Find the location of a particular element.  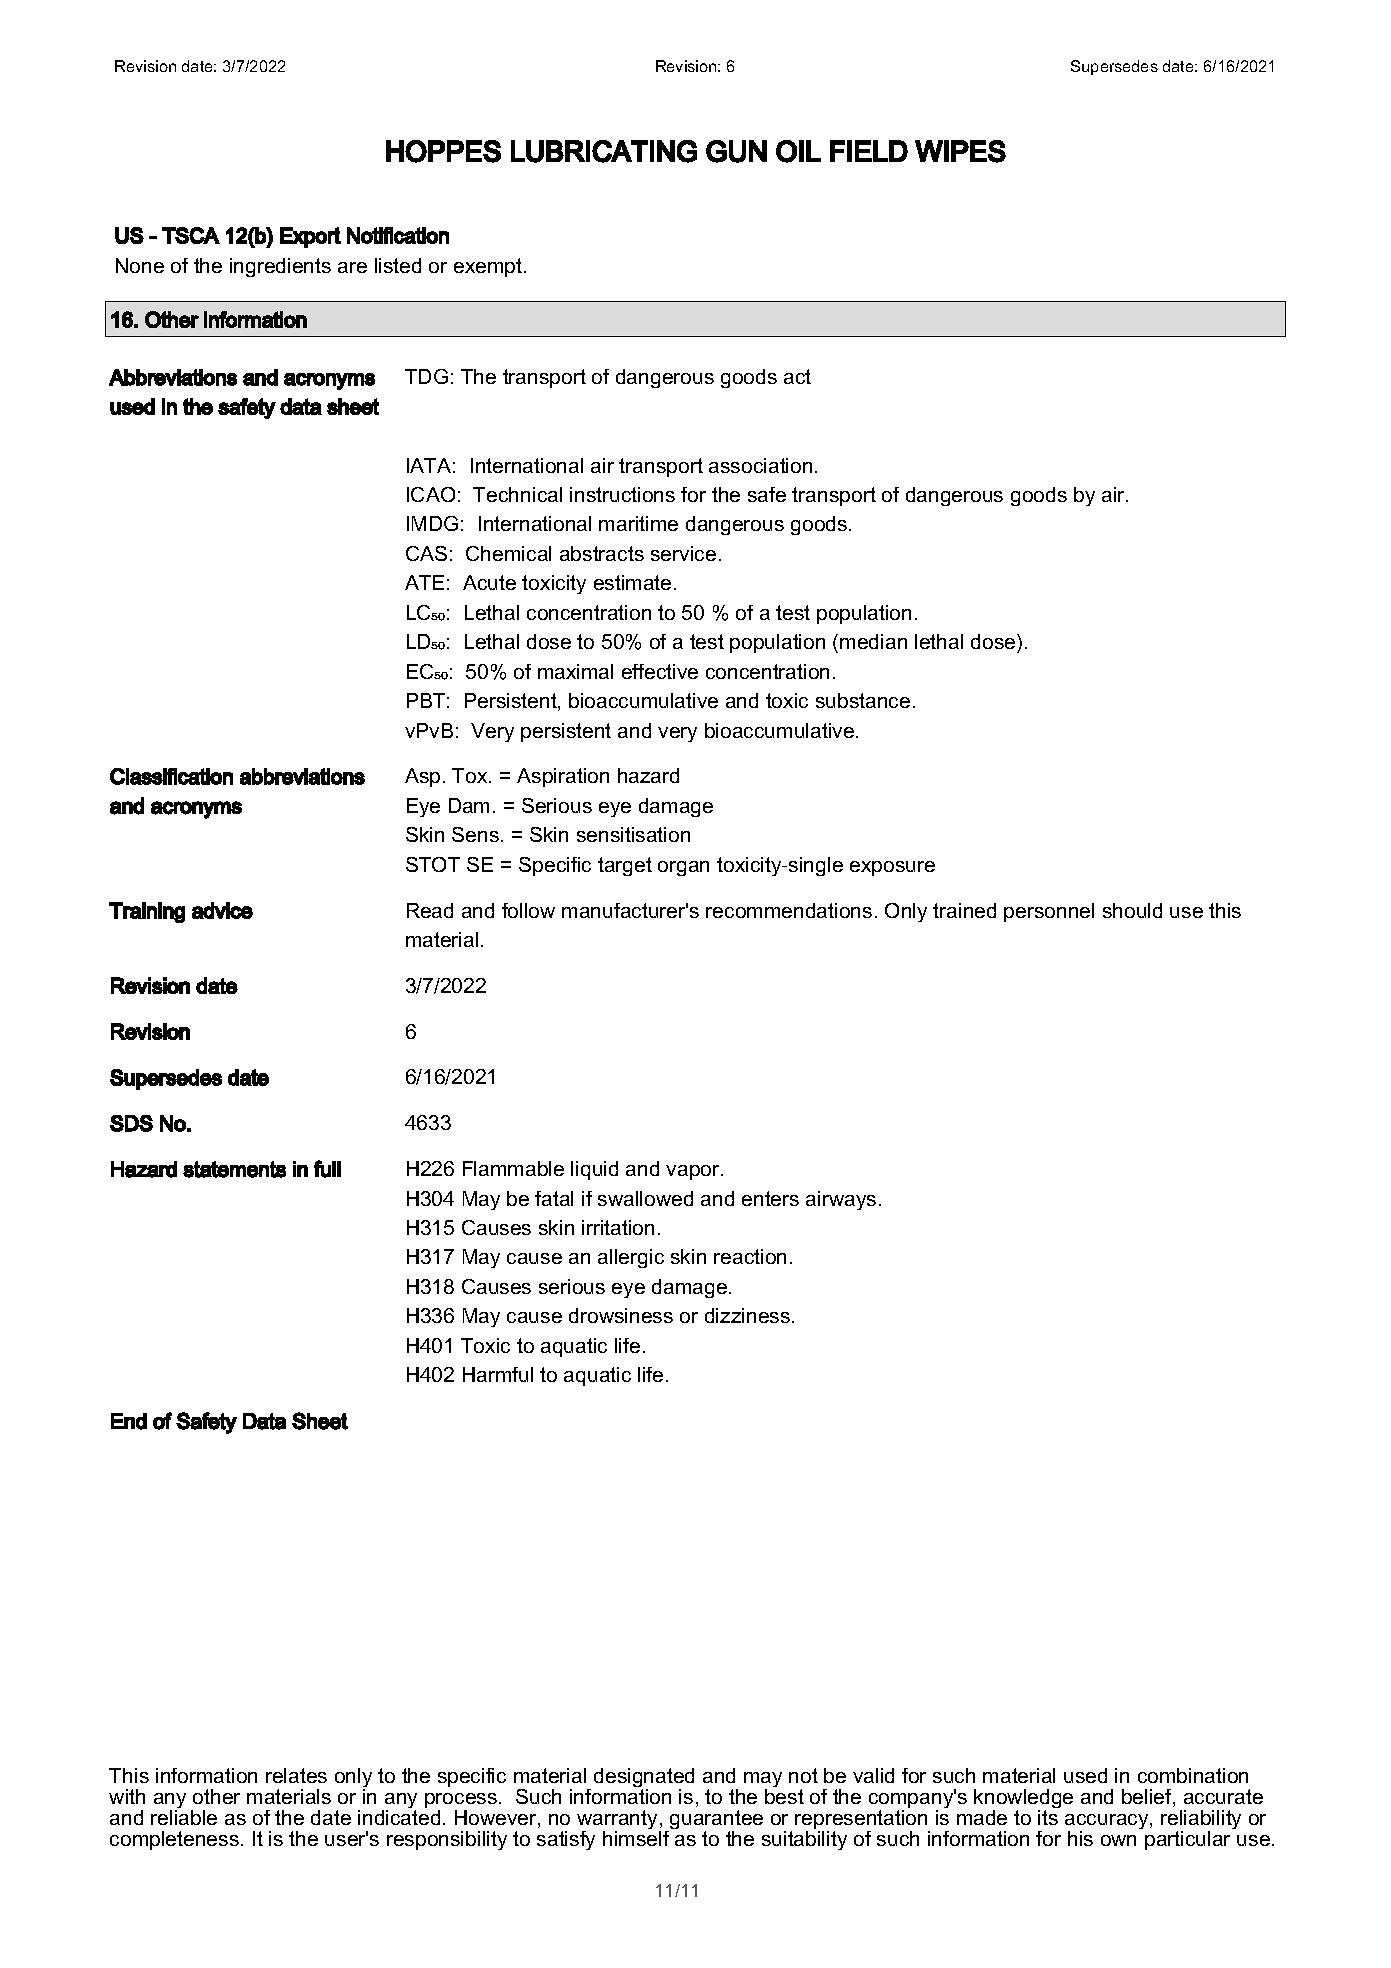

personnel is located at coordinates (1049, 912).
